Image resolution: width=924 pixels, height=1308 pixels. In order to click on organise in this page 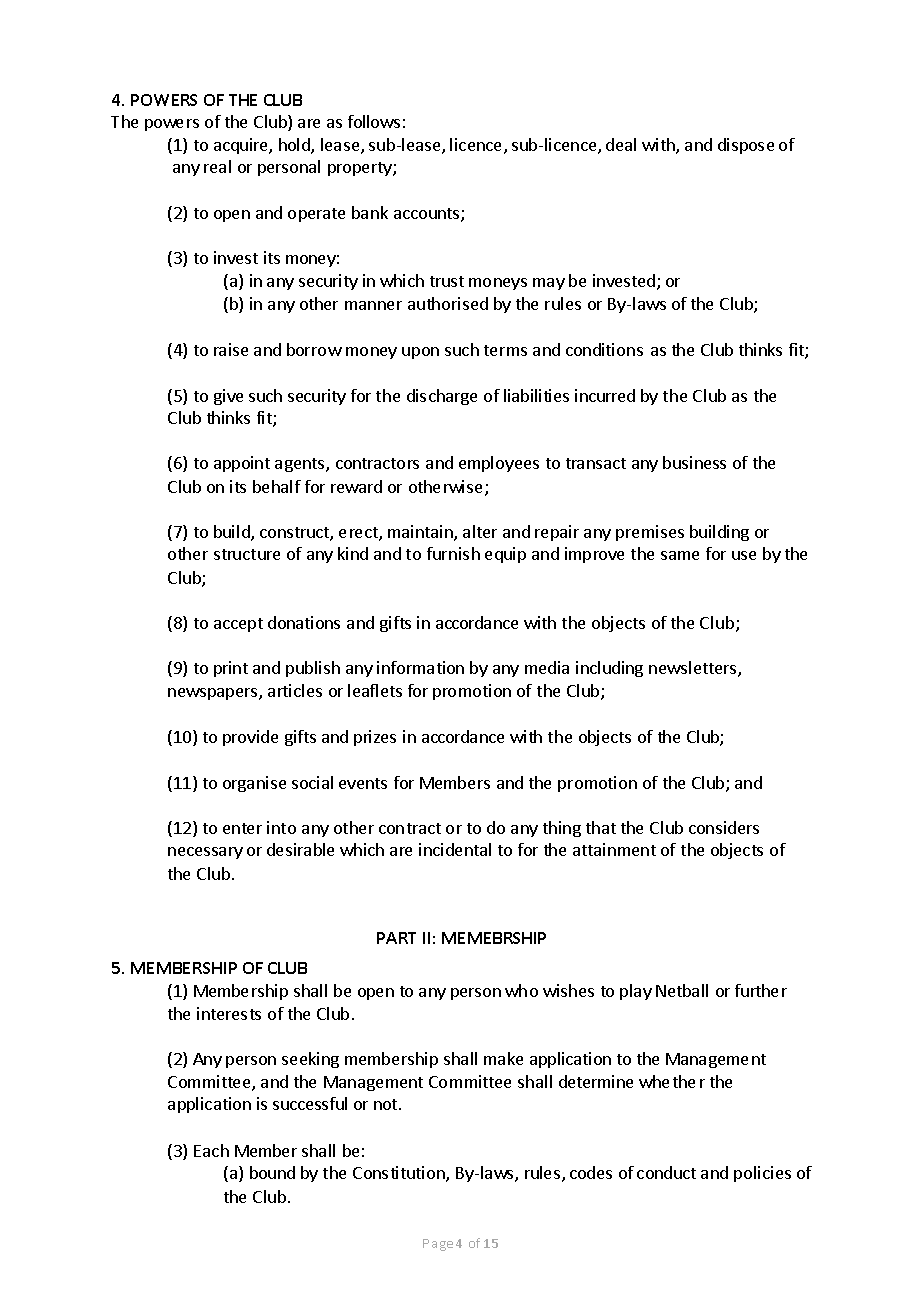, I will do `click(254, 784)`.
